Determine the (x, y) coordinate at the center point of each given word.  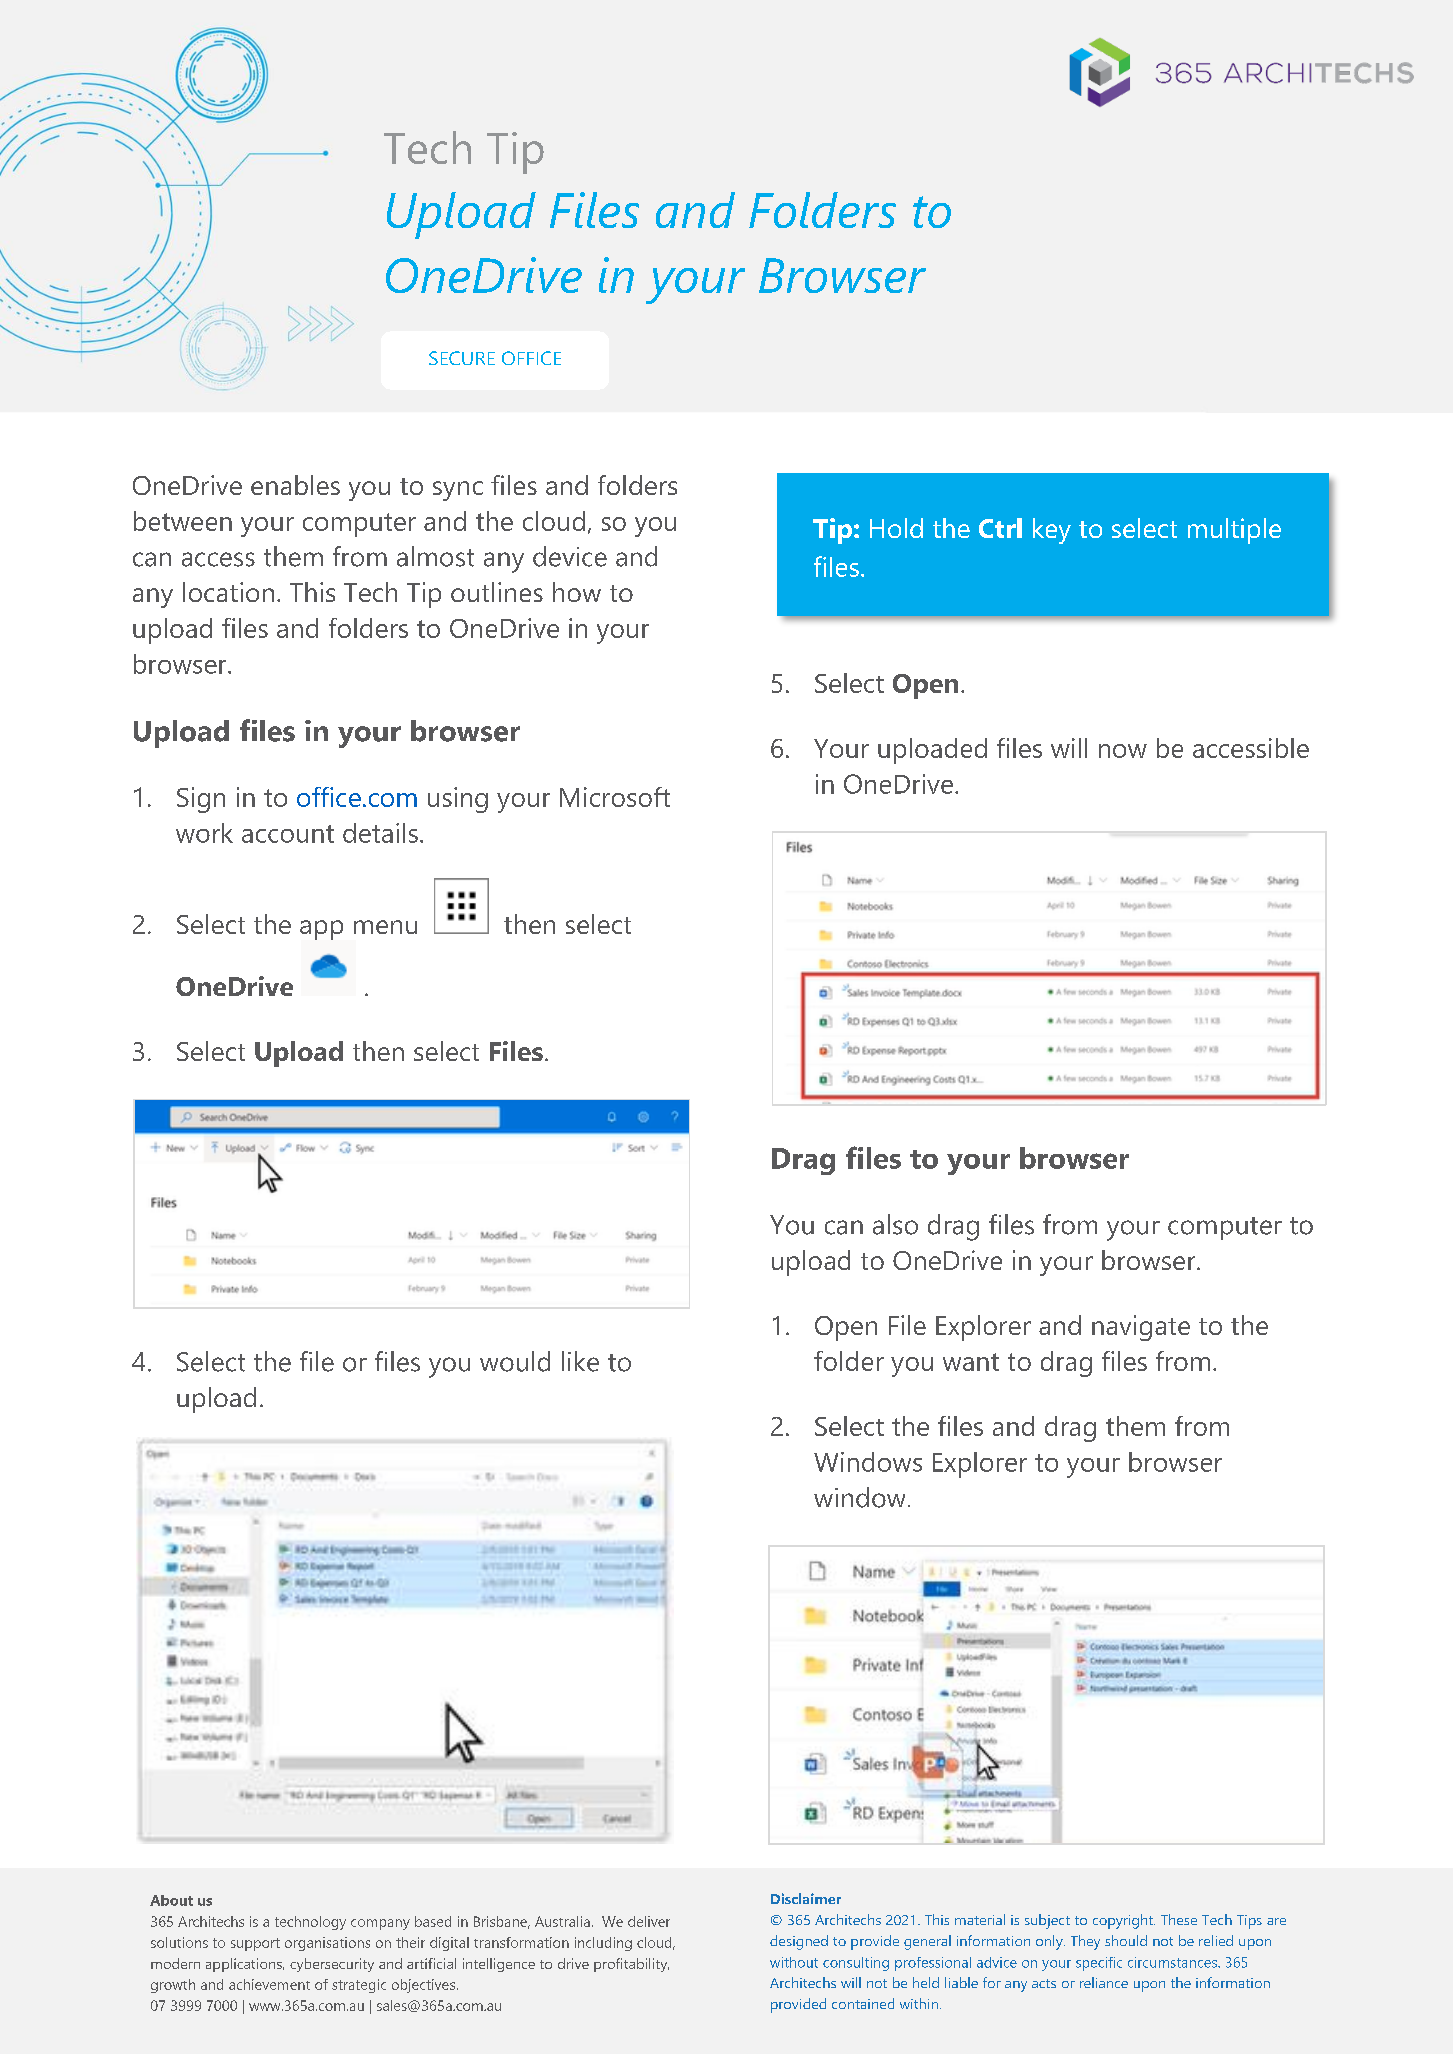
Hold (896, 528)
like (580, 1361)
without (794, 1962)
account (288, 834)
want (971, 1362)
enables (295, 485)
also (895, 1224)
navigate (1141, 1328)
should (1126, 1940)
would (515, 1361)
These (1179, 1919)
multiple (1234, 531)
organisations (327, 1944)
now (1123, 751)
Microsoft (615, 797)
